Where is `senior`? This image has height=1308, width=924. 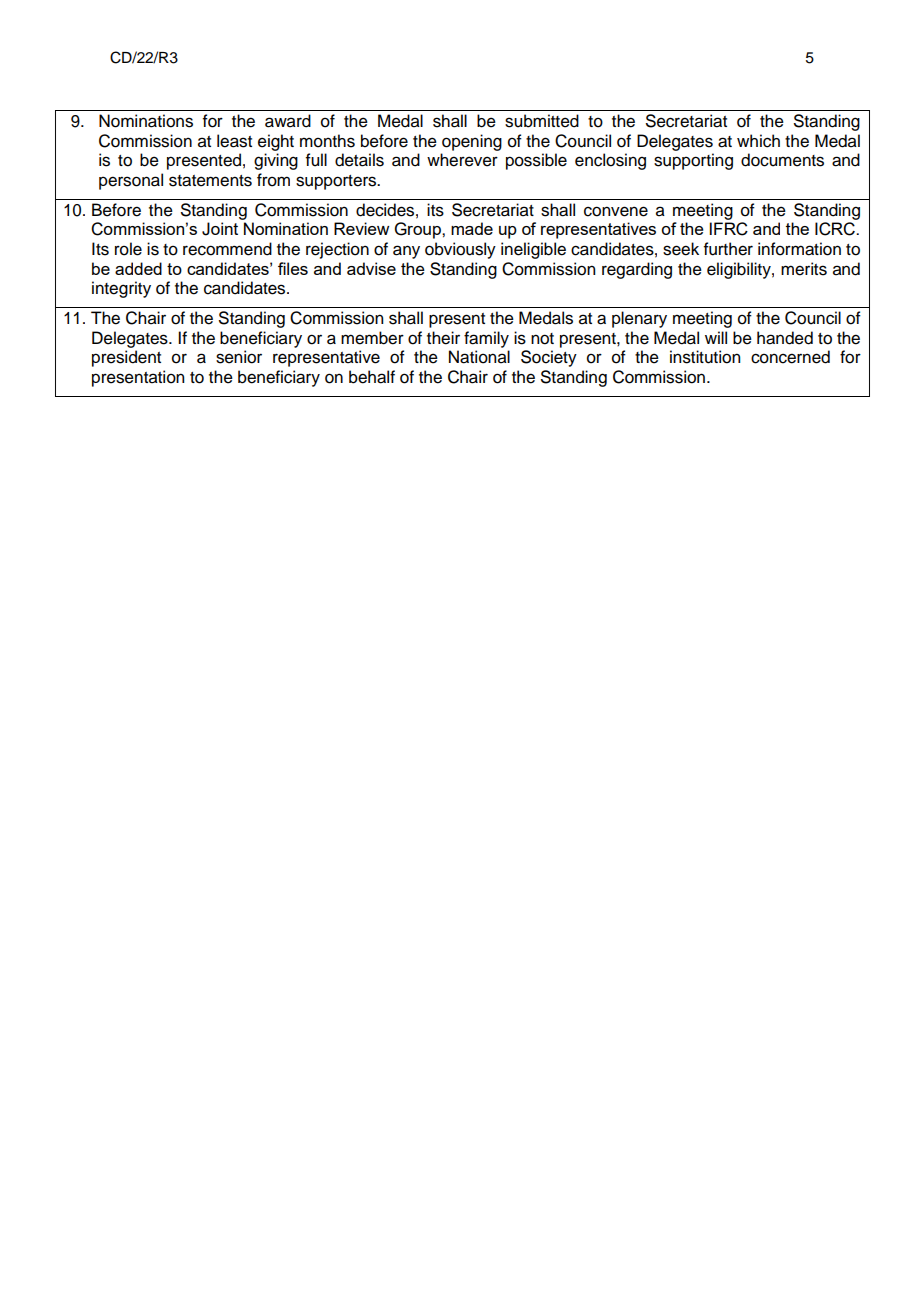
senior is located at coordinates (239, 357).
